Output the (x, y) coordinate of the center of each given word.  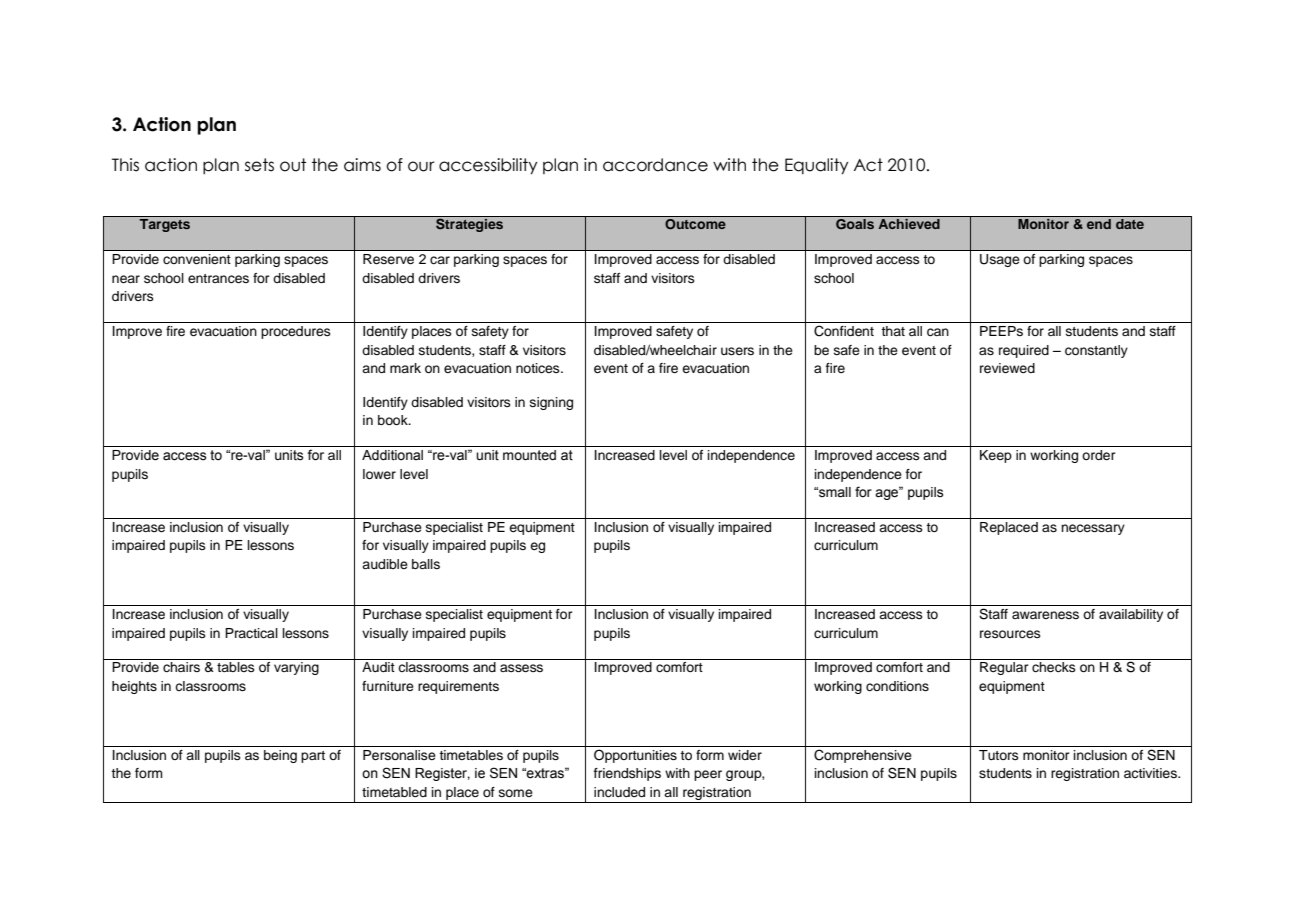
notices (539, 368)
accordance (655, 165)
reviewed (1007, 368)
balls (426, 564)
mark (405, 368)
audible (385, 564)
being (280, 756)
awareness (1045, 615)
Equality (816, 166)
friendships (627, 774)
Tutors (999, 755)
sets (259, 165)
